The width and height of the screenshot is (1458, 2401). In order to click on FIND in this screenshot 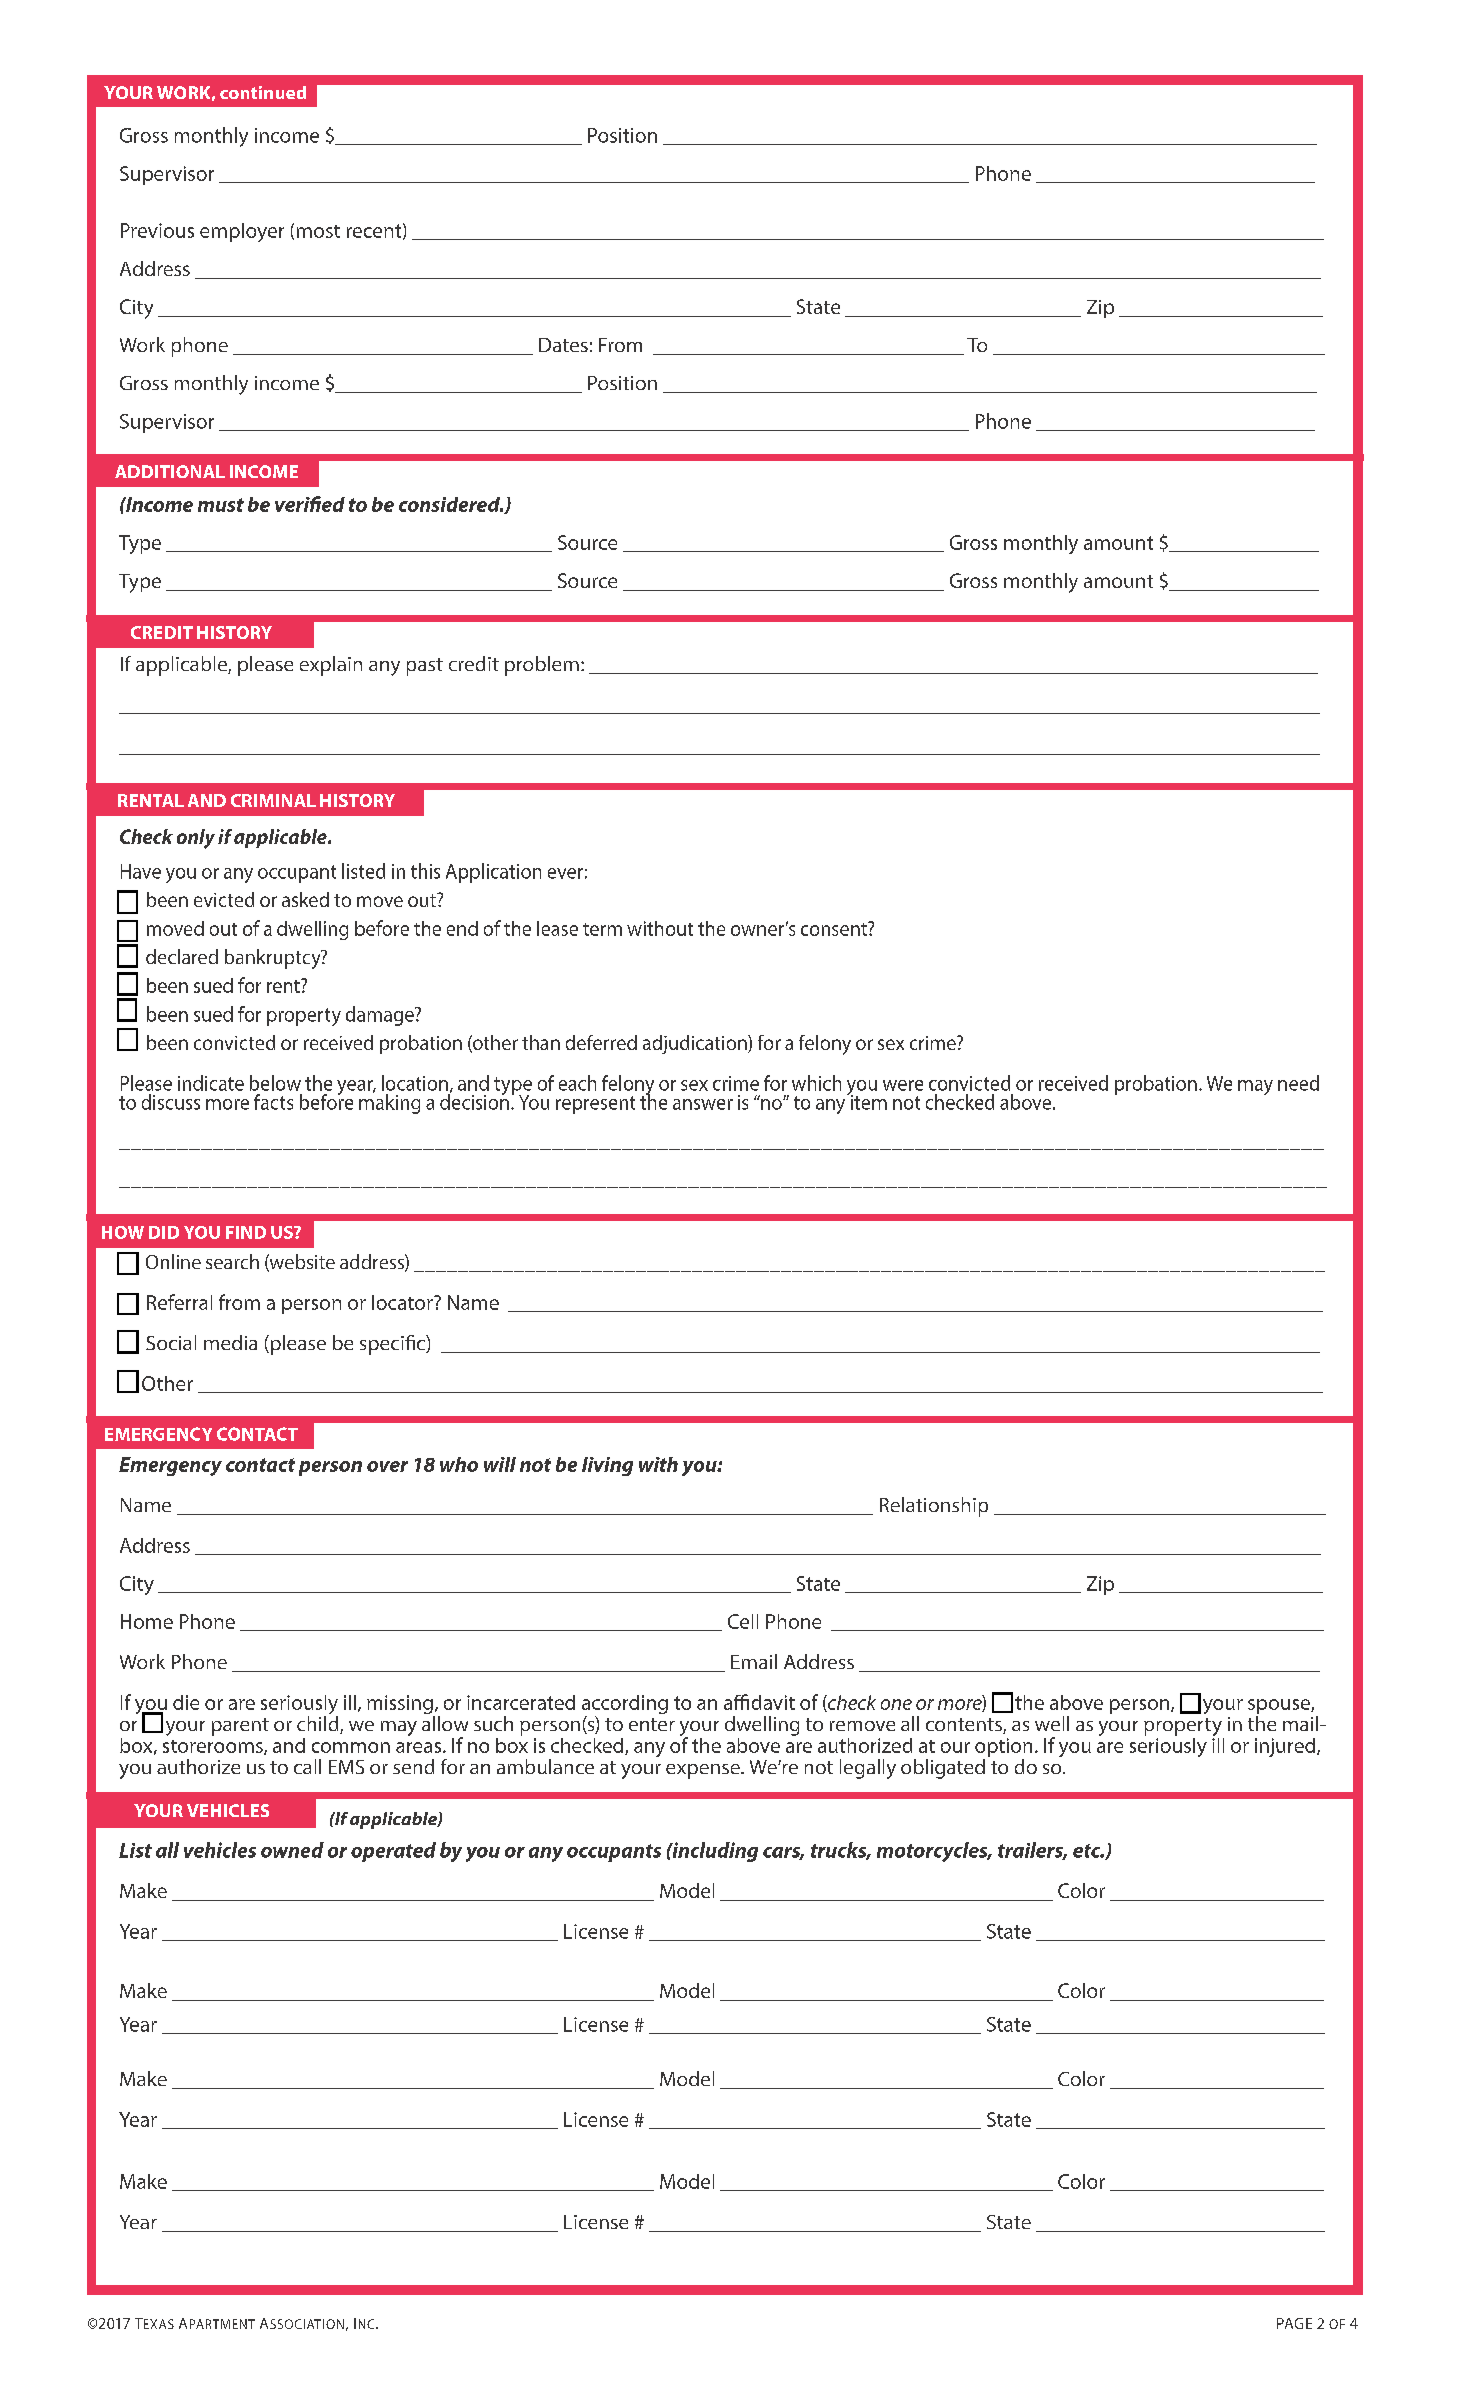, I will do `click(246, 1232)`.
